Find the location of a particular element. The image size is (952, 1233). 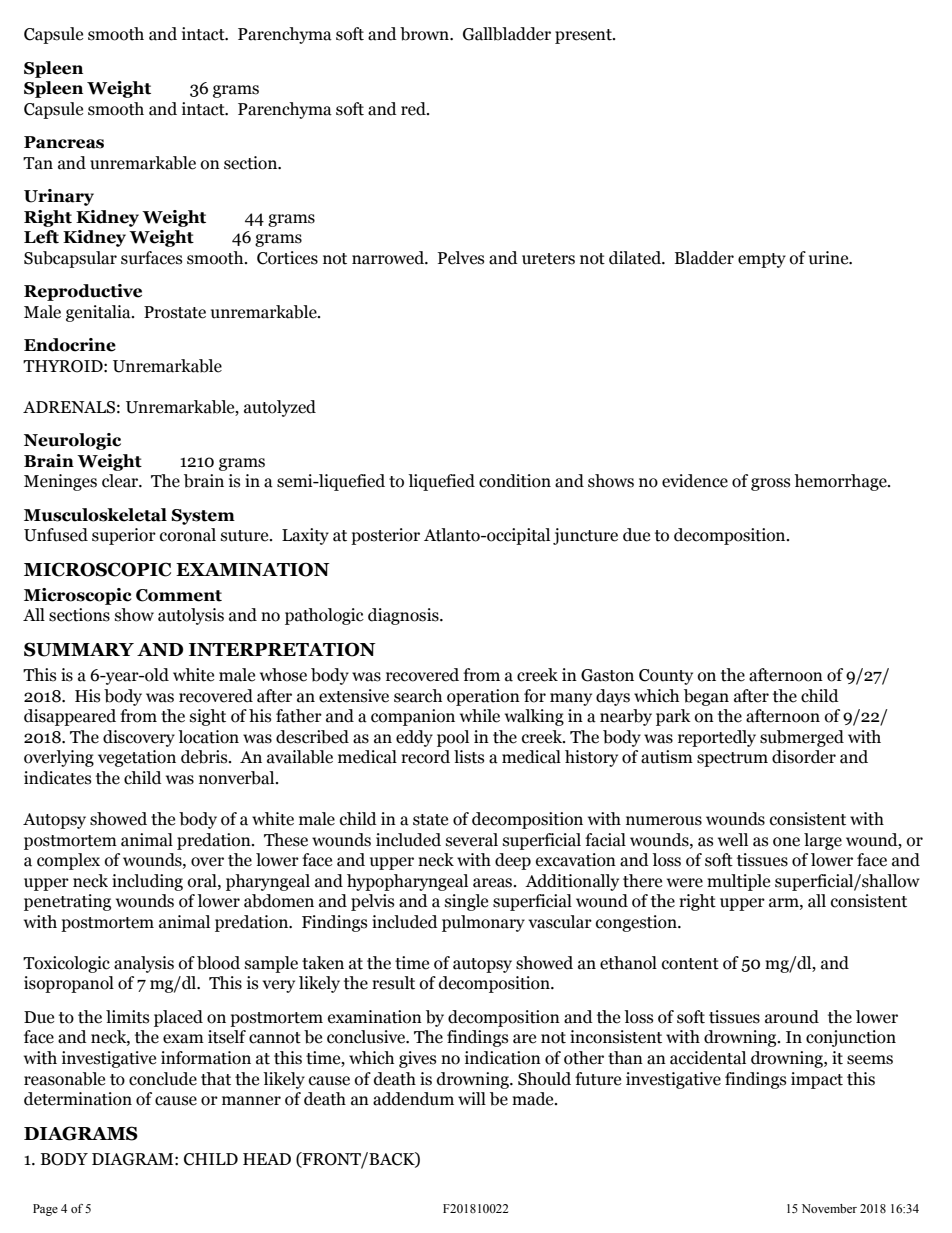

began is located at coordinates (706, 697).
